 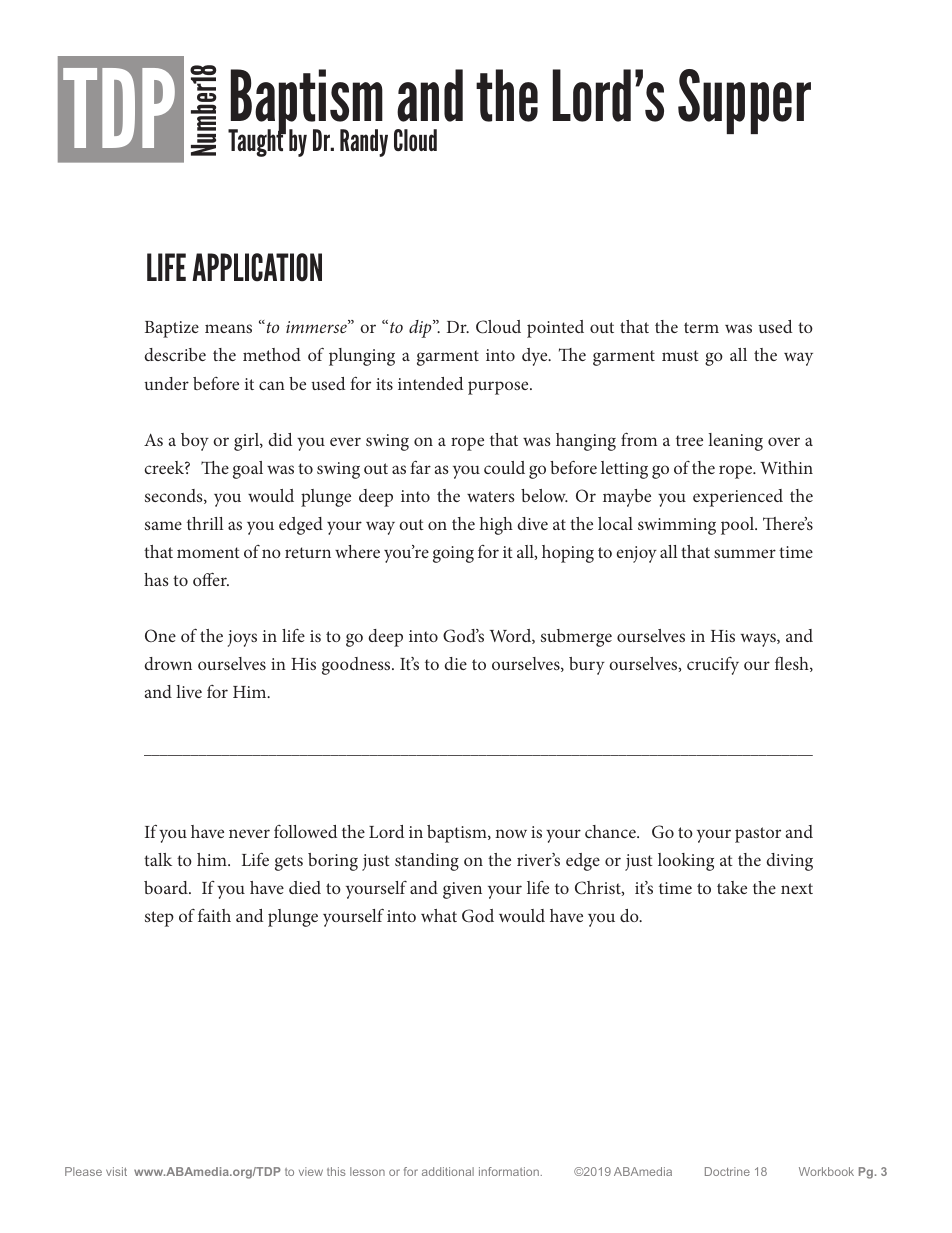 I want to click on ways, so click(x=759, y=640).
